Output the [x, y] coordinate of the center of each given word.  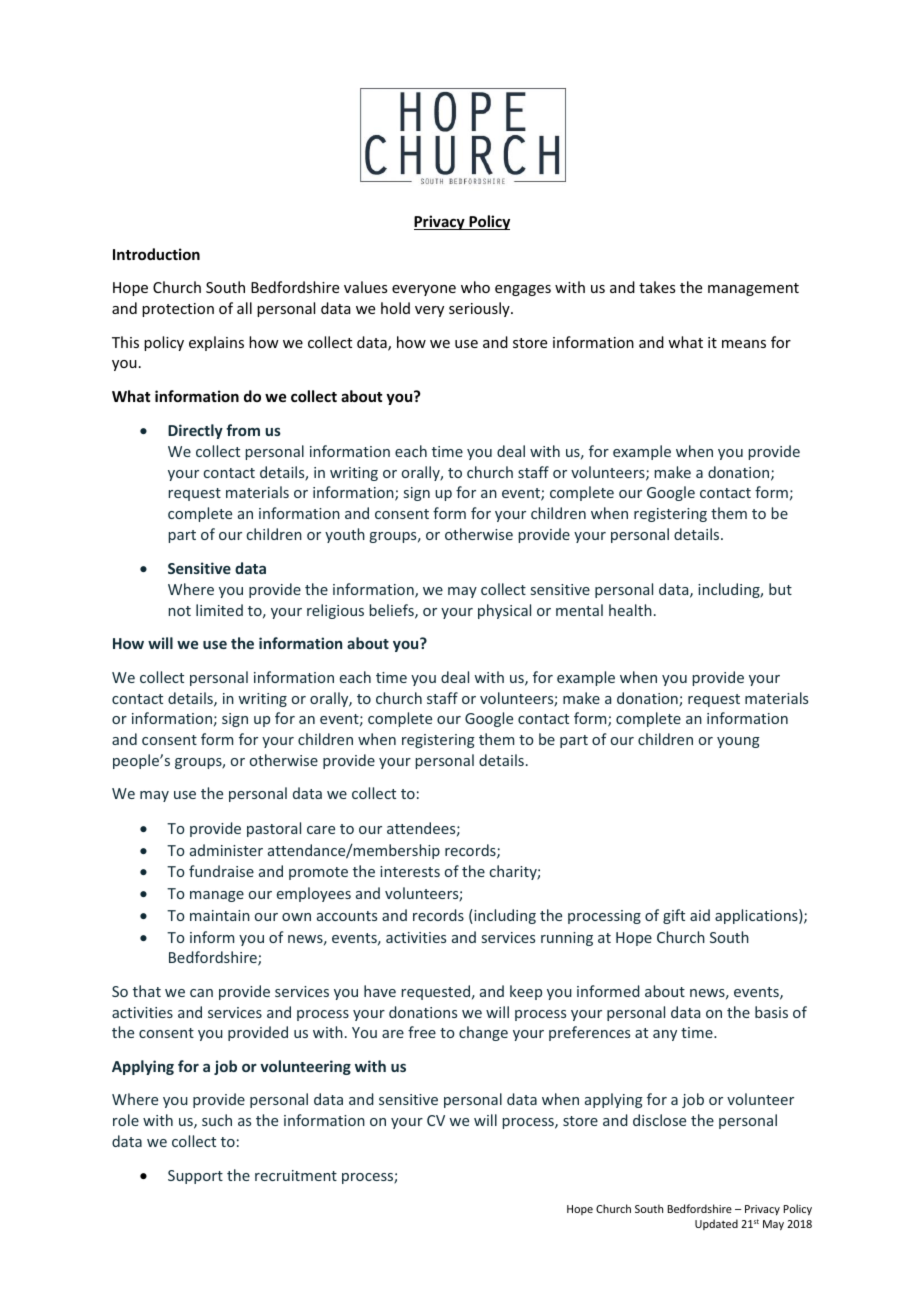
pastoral [274, 829]
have [380, 991]
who [475, 287]
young [738, 742]
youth [345, 535]
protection [178, 310]
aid [700, 915]
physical [504, 611]
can [201, 993]
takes [657, 287]
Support [195, 1177]
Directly [195, 431]
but [780, 589]
